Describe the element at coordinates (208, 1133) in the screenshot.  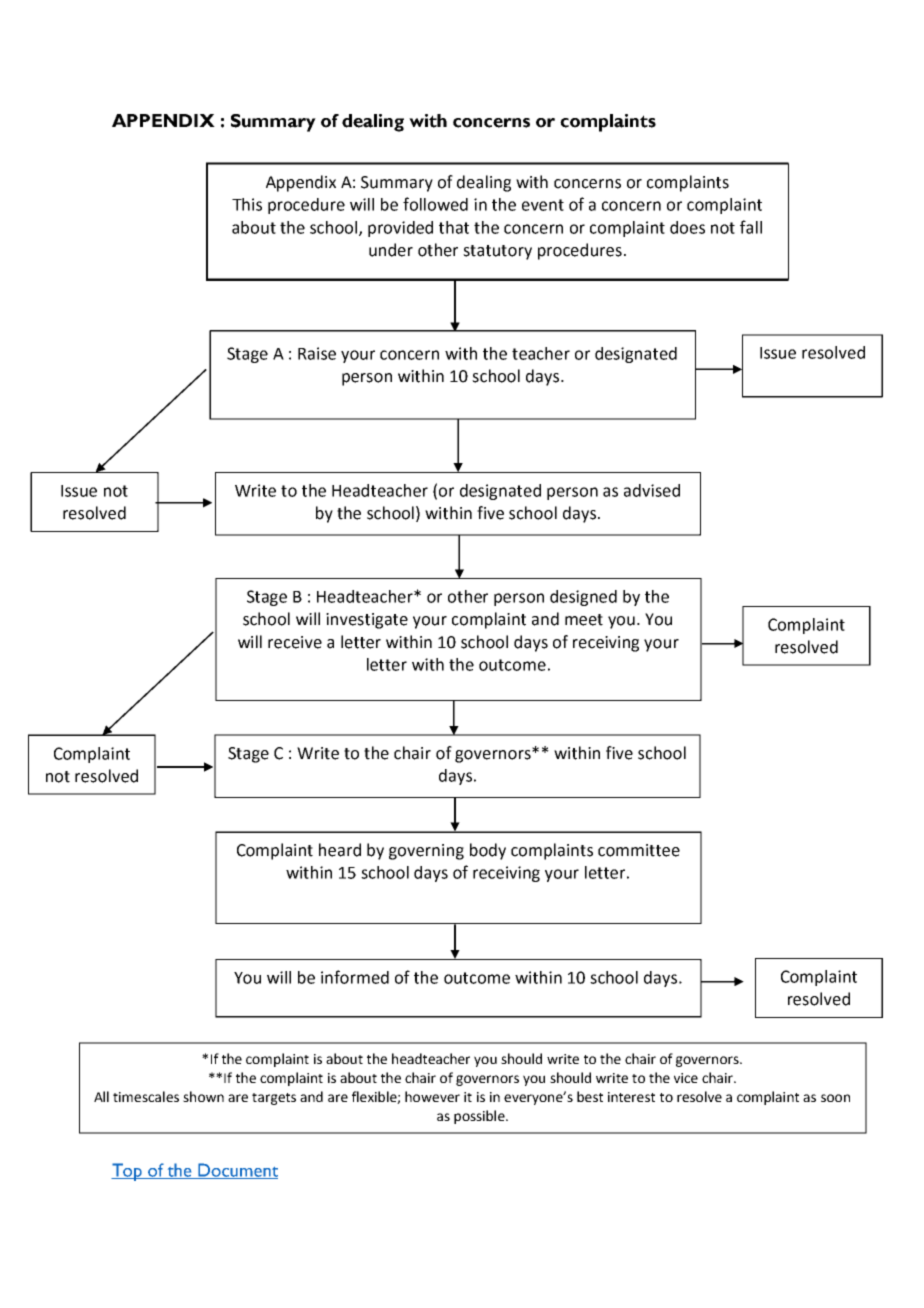
I see `work` at that location.
